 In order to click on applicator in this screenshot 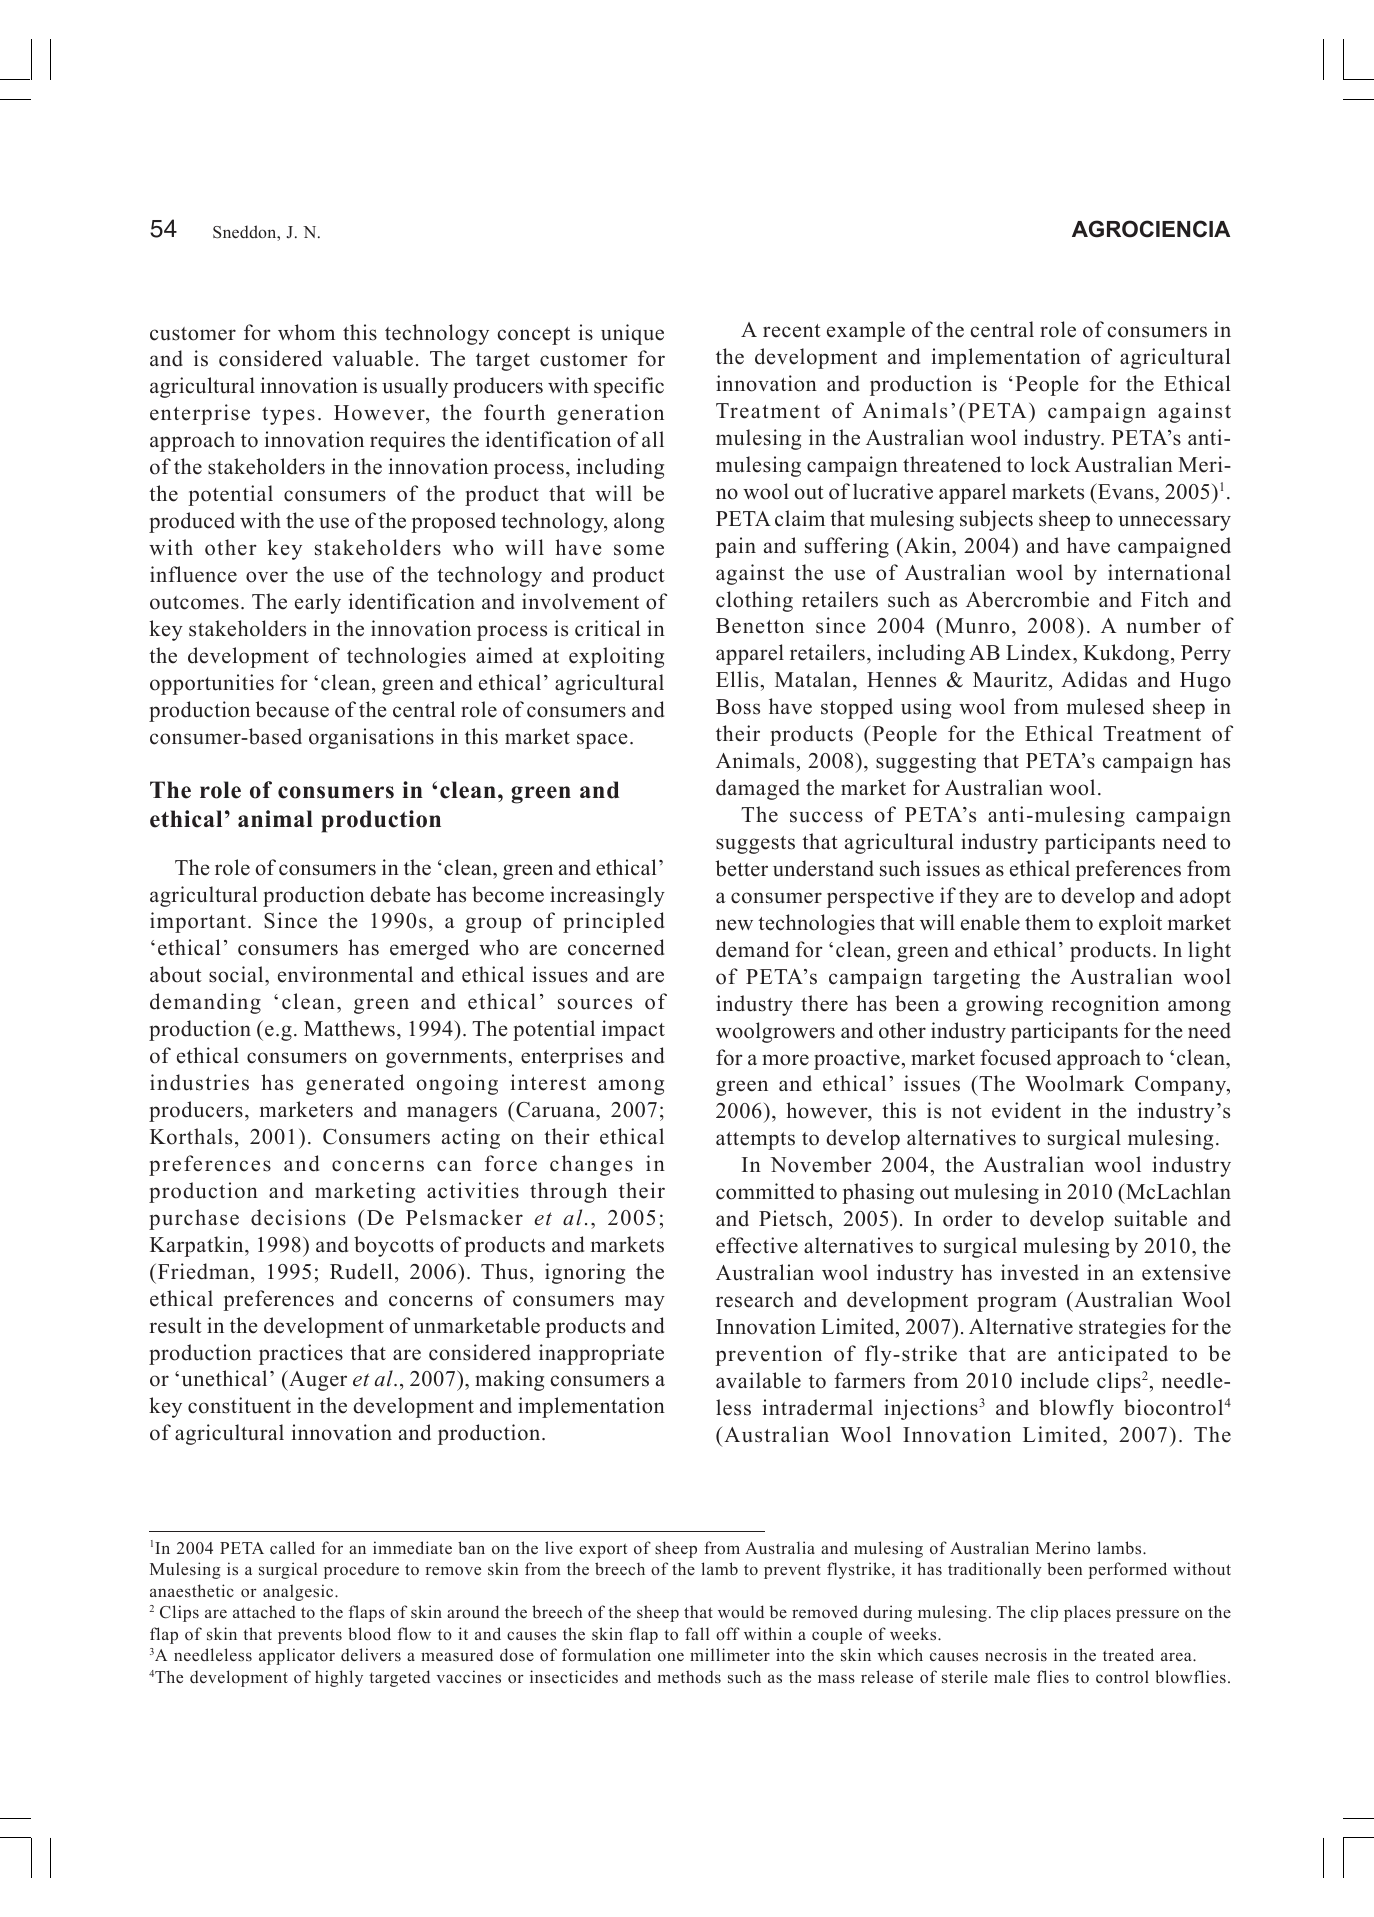, I will do `click(297, 1656)`.
